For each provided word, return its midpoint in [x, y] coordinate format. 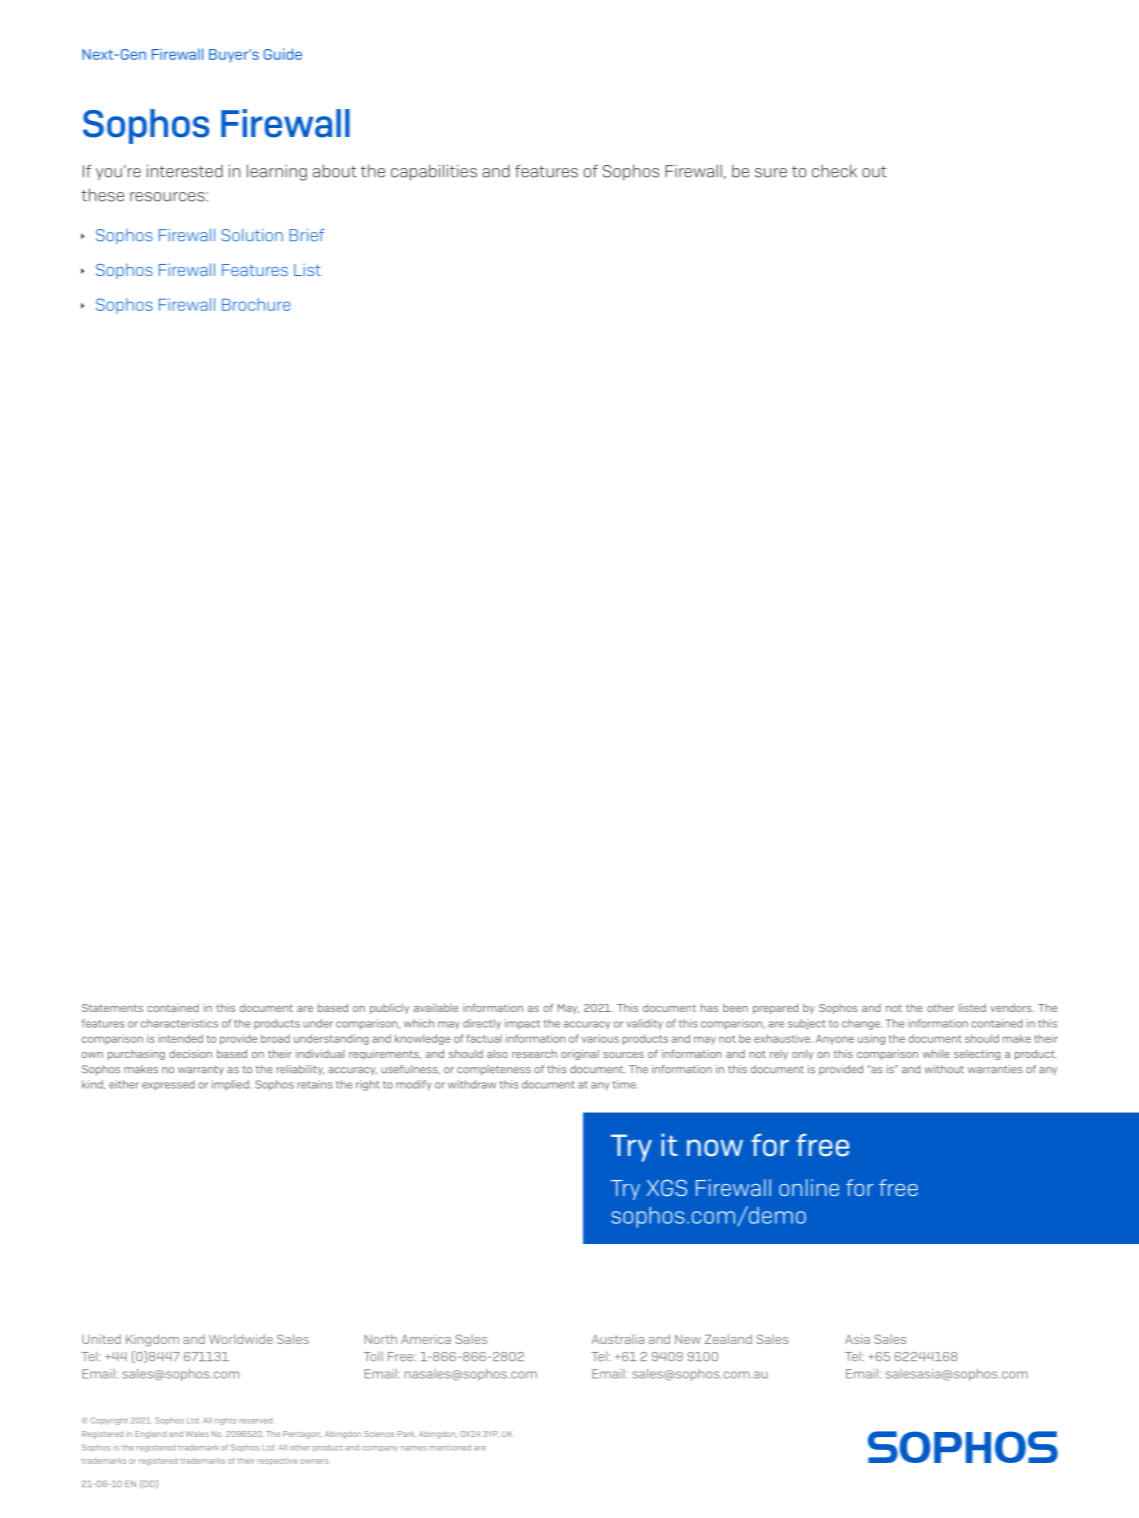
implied [231, 1085]
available [436, 1008]
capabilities [434, 172]
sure [771, 173]
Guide [283, 54]
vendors [1012, 1008]
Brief [306, 235]
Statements [112, 1008]
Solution [252, 235]
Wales [197, 1434]
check [834, 171]
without [944, 1069]
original [580, 1055]
